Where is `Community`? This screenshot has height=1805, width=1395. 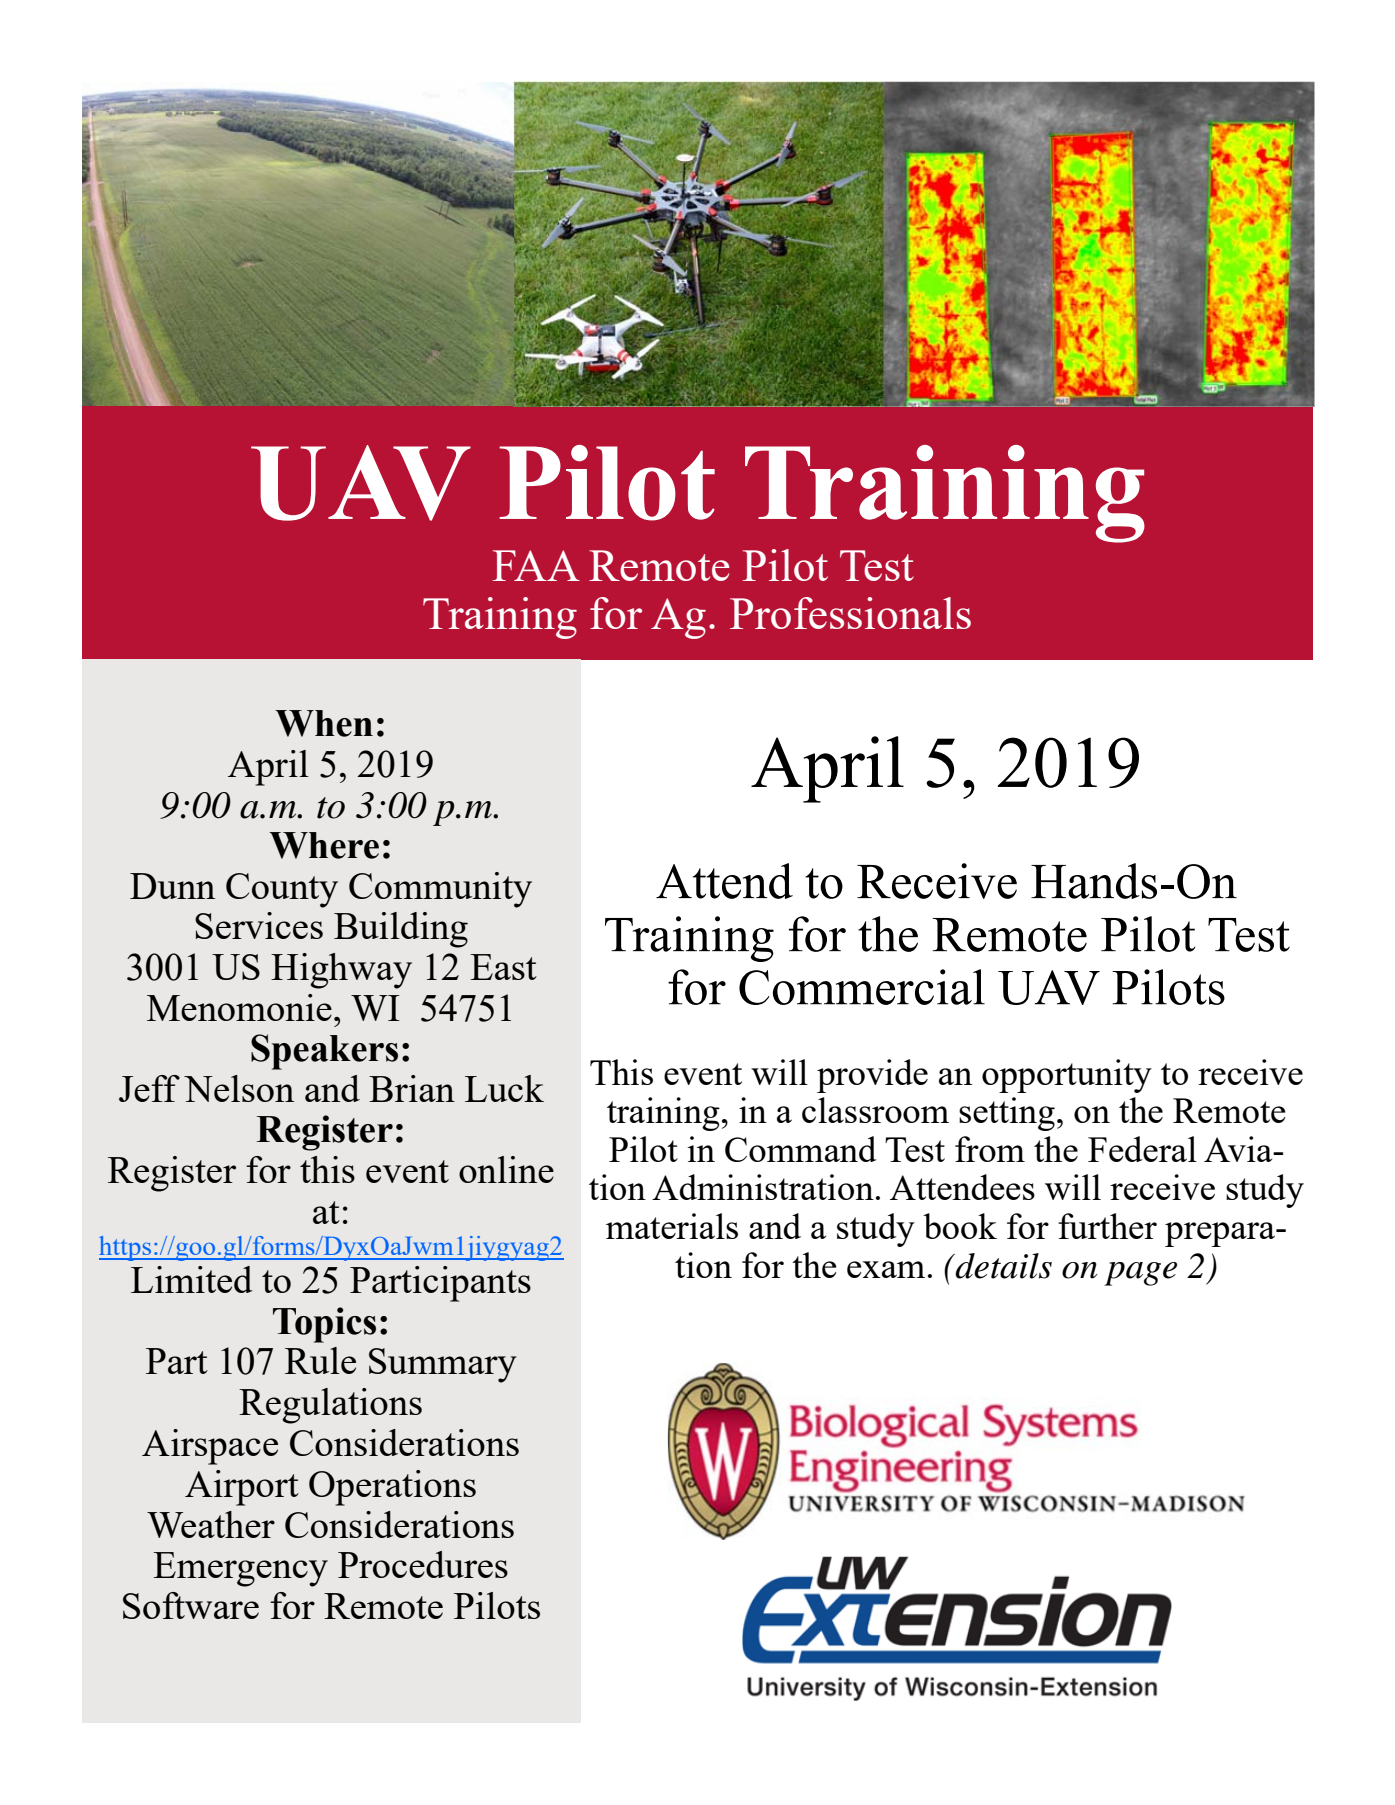
Community is located at coordinates (440, 890).
